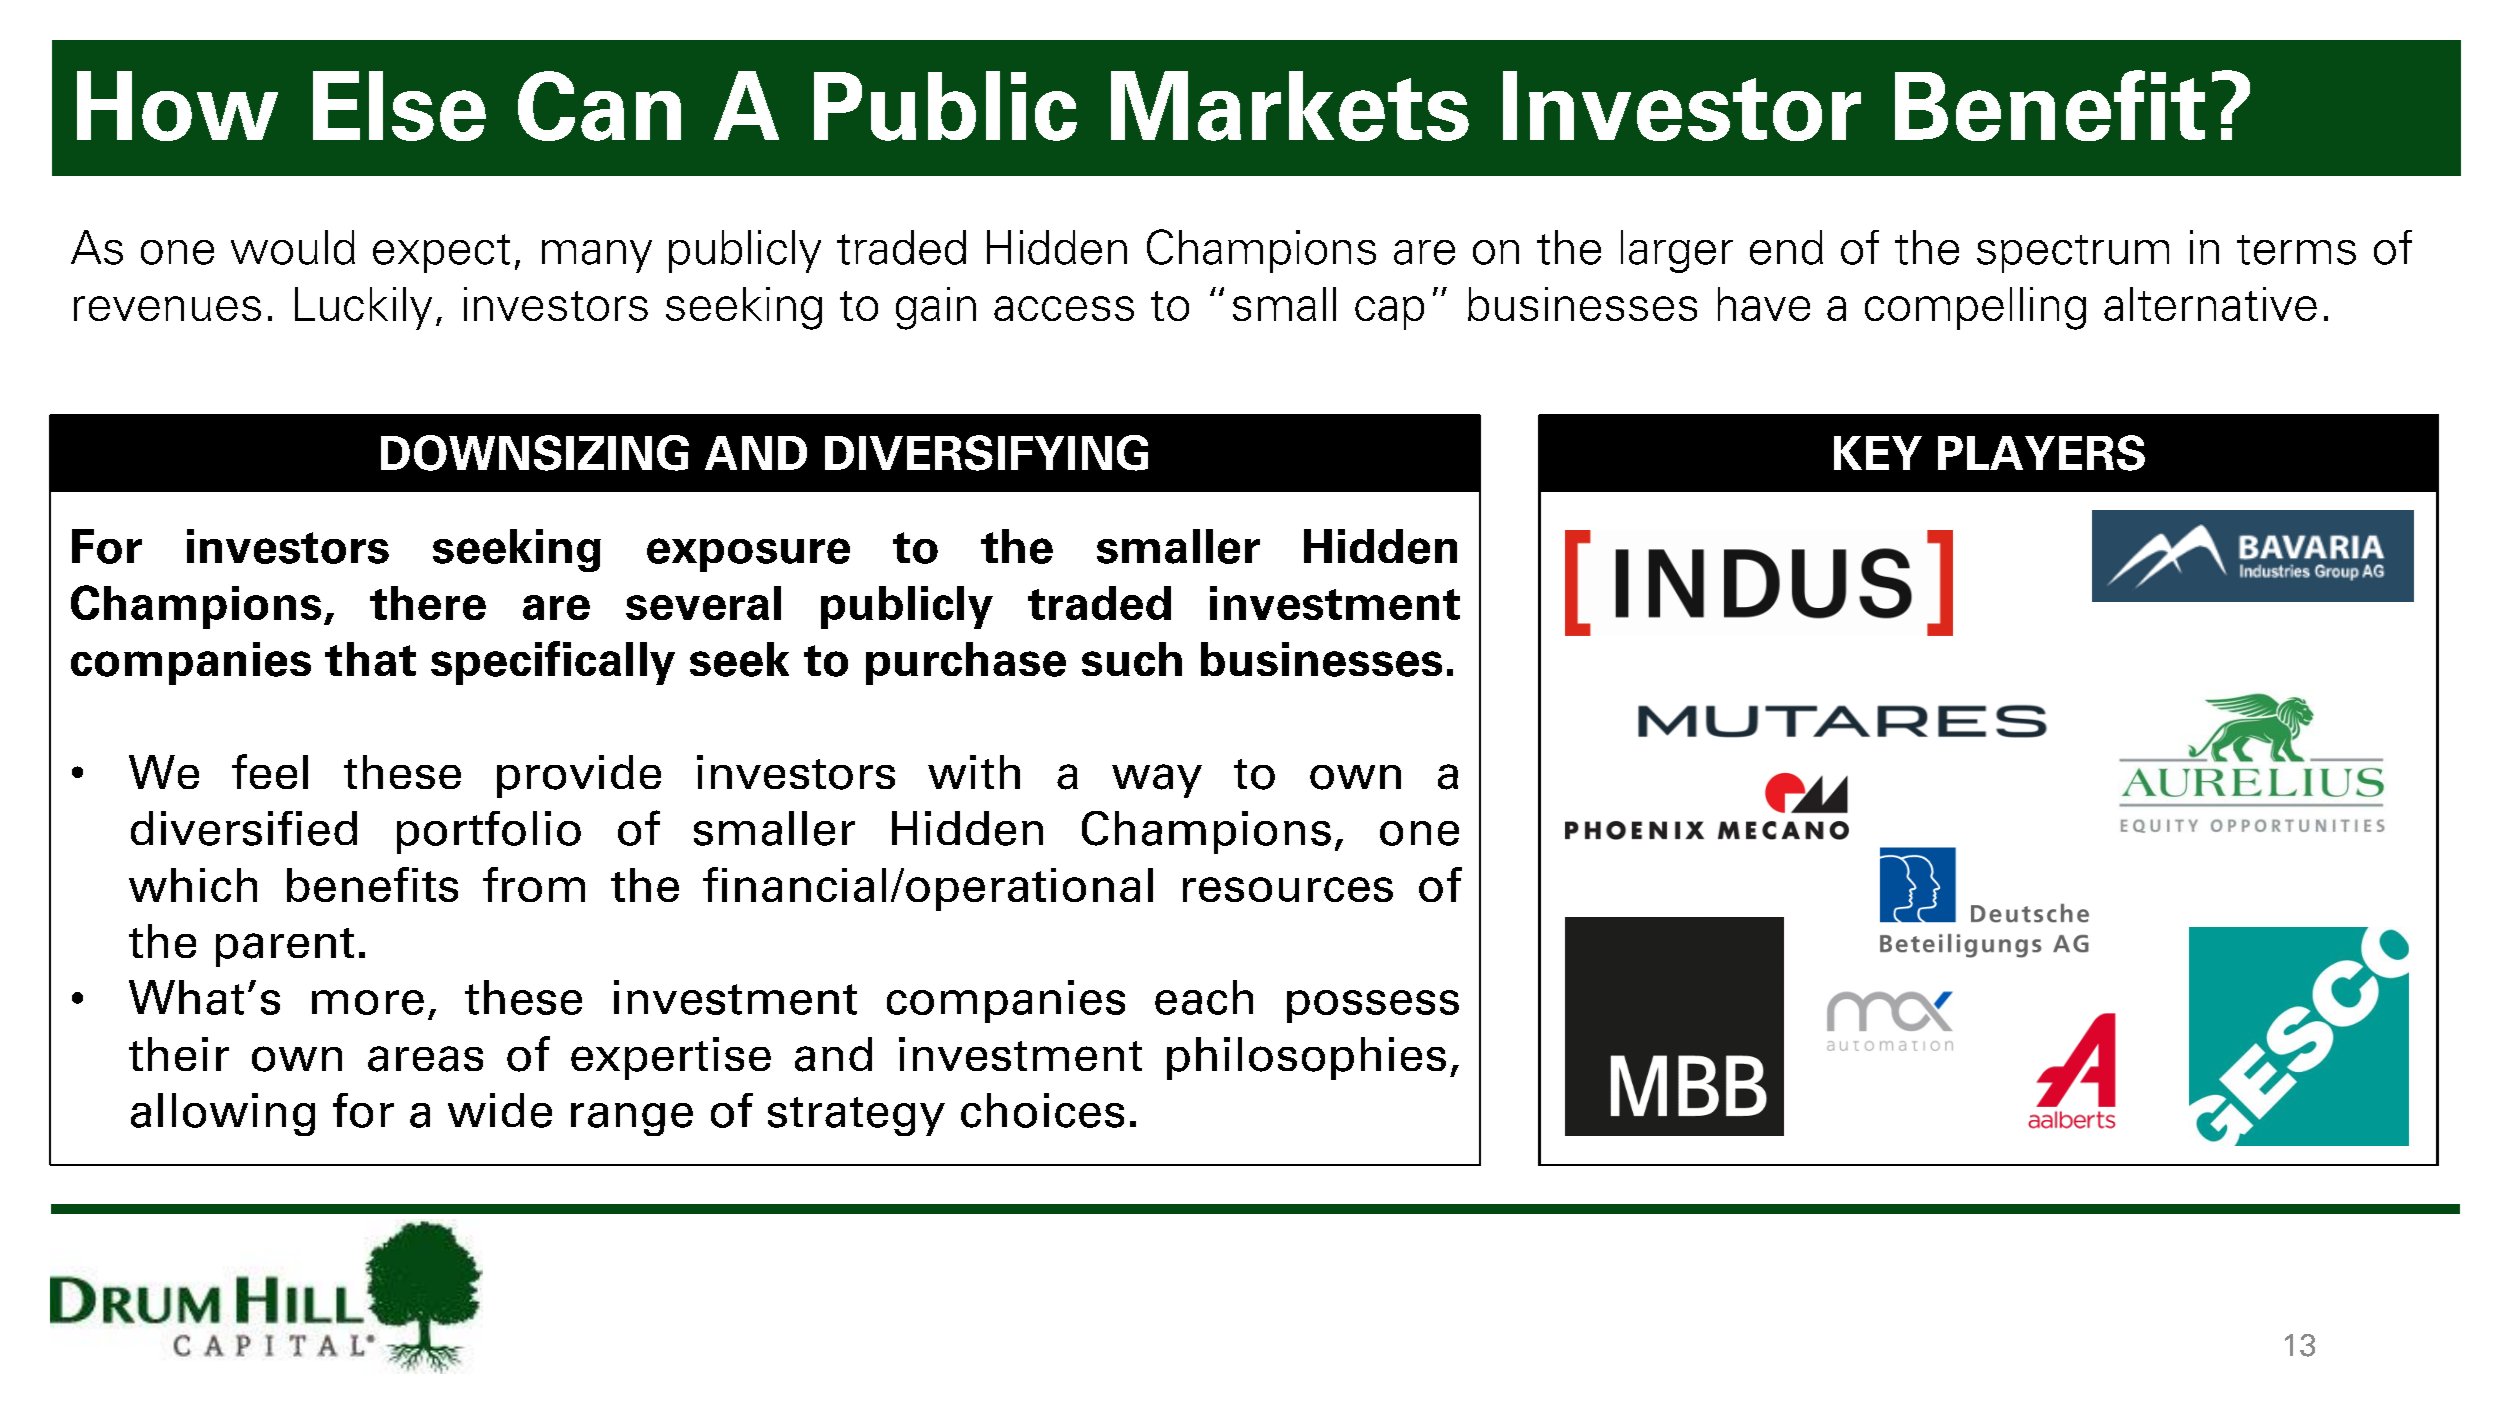 This image has width=2508, height=1410. Describe the element at coordinates (1290, 106) in the image. I see `Markets` at that location.
